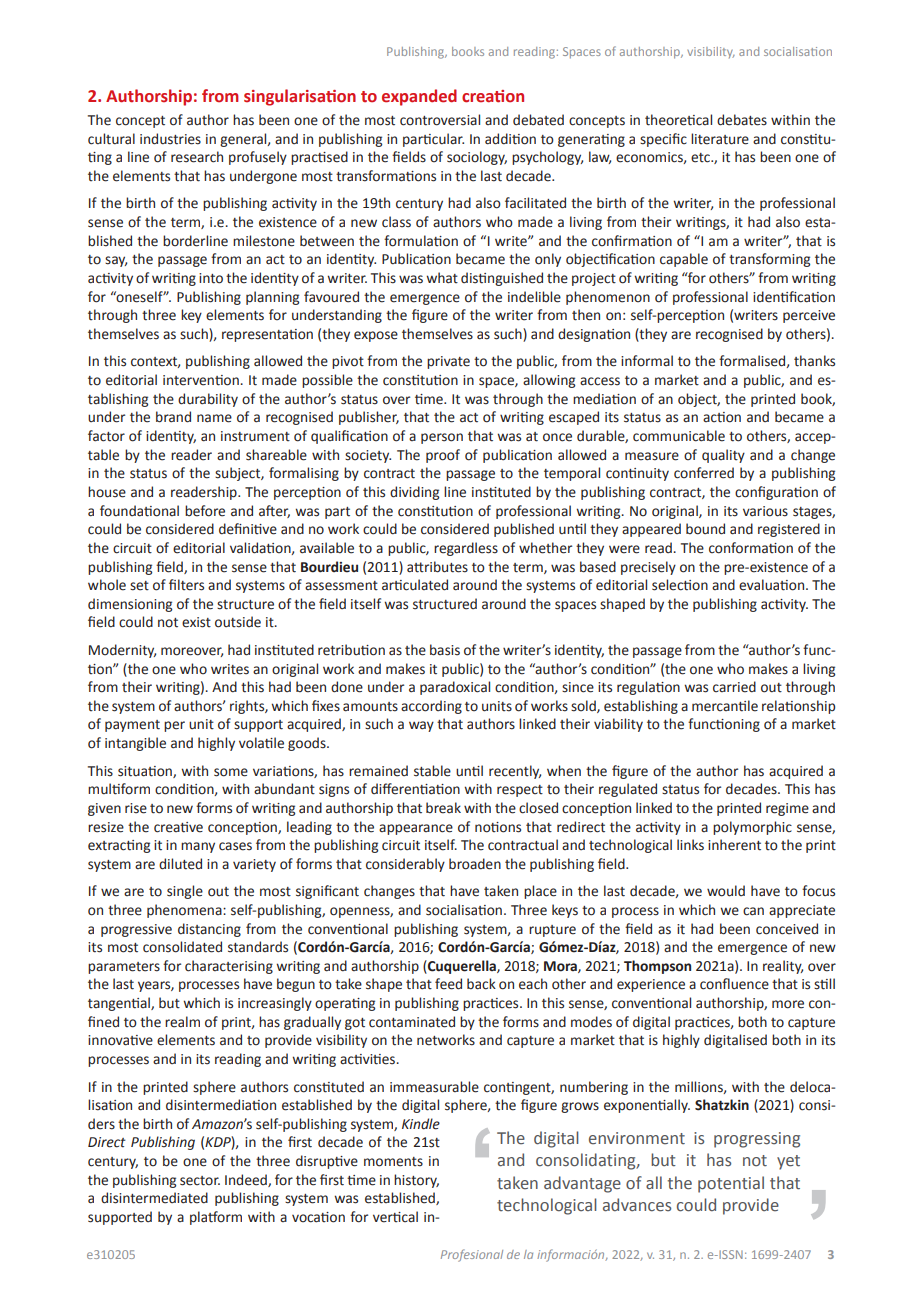  I want to click on debates, so click(742, 120).
